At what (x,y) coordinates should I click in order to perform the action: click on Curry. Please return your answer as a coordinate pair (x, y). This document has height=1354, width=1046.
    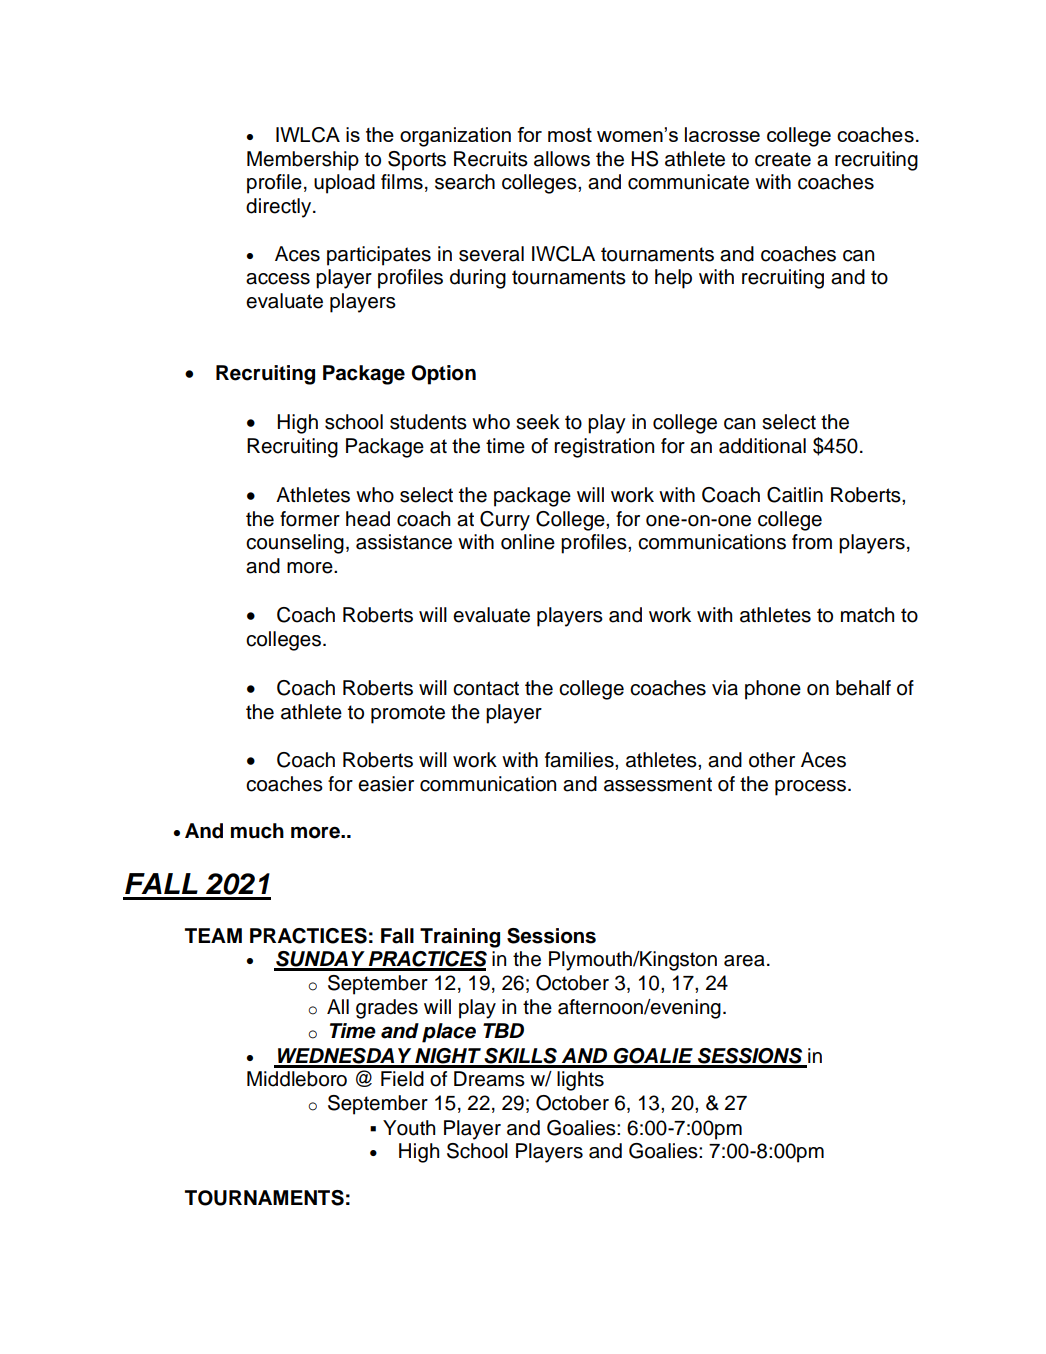
    Looking at the image, I should click on (505, 521).
